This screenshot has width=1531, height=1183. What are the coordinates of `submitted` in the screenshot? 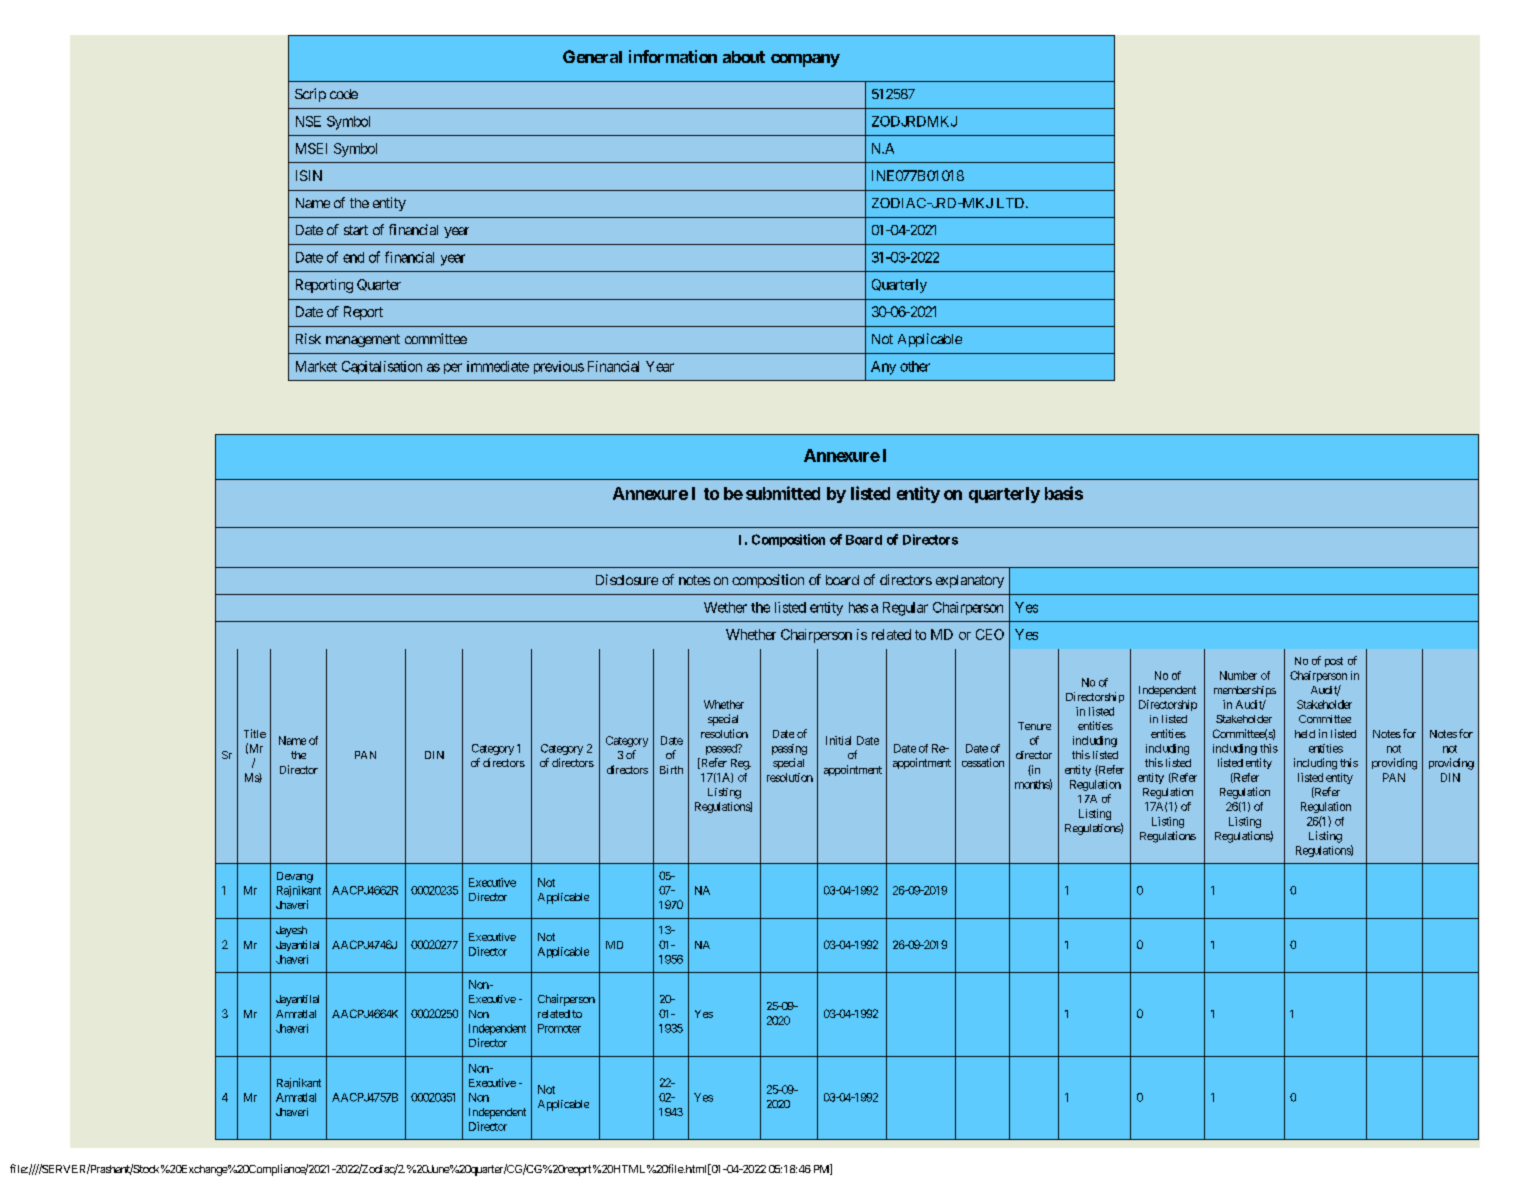 It's located at (783, 493).
